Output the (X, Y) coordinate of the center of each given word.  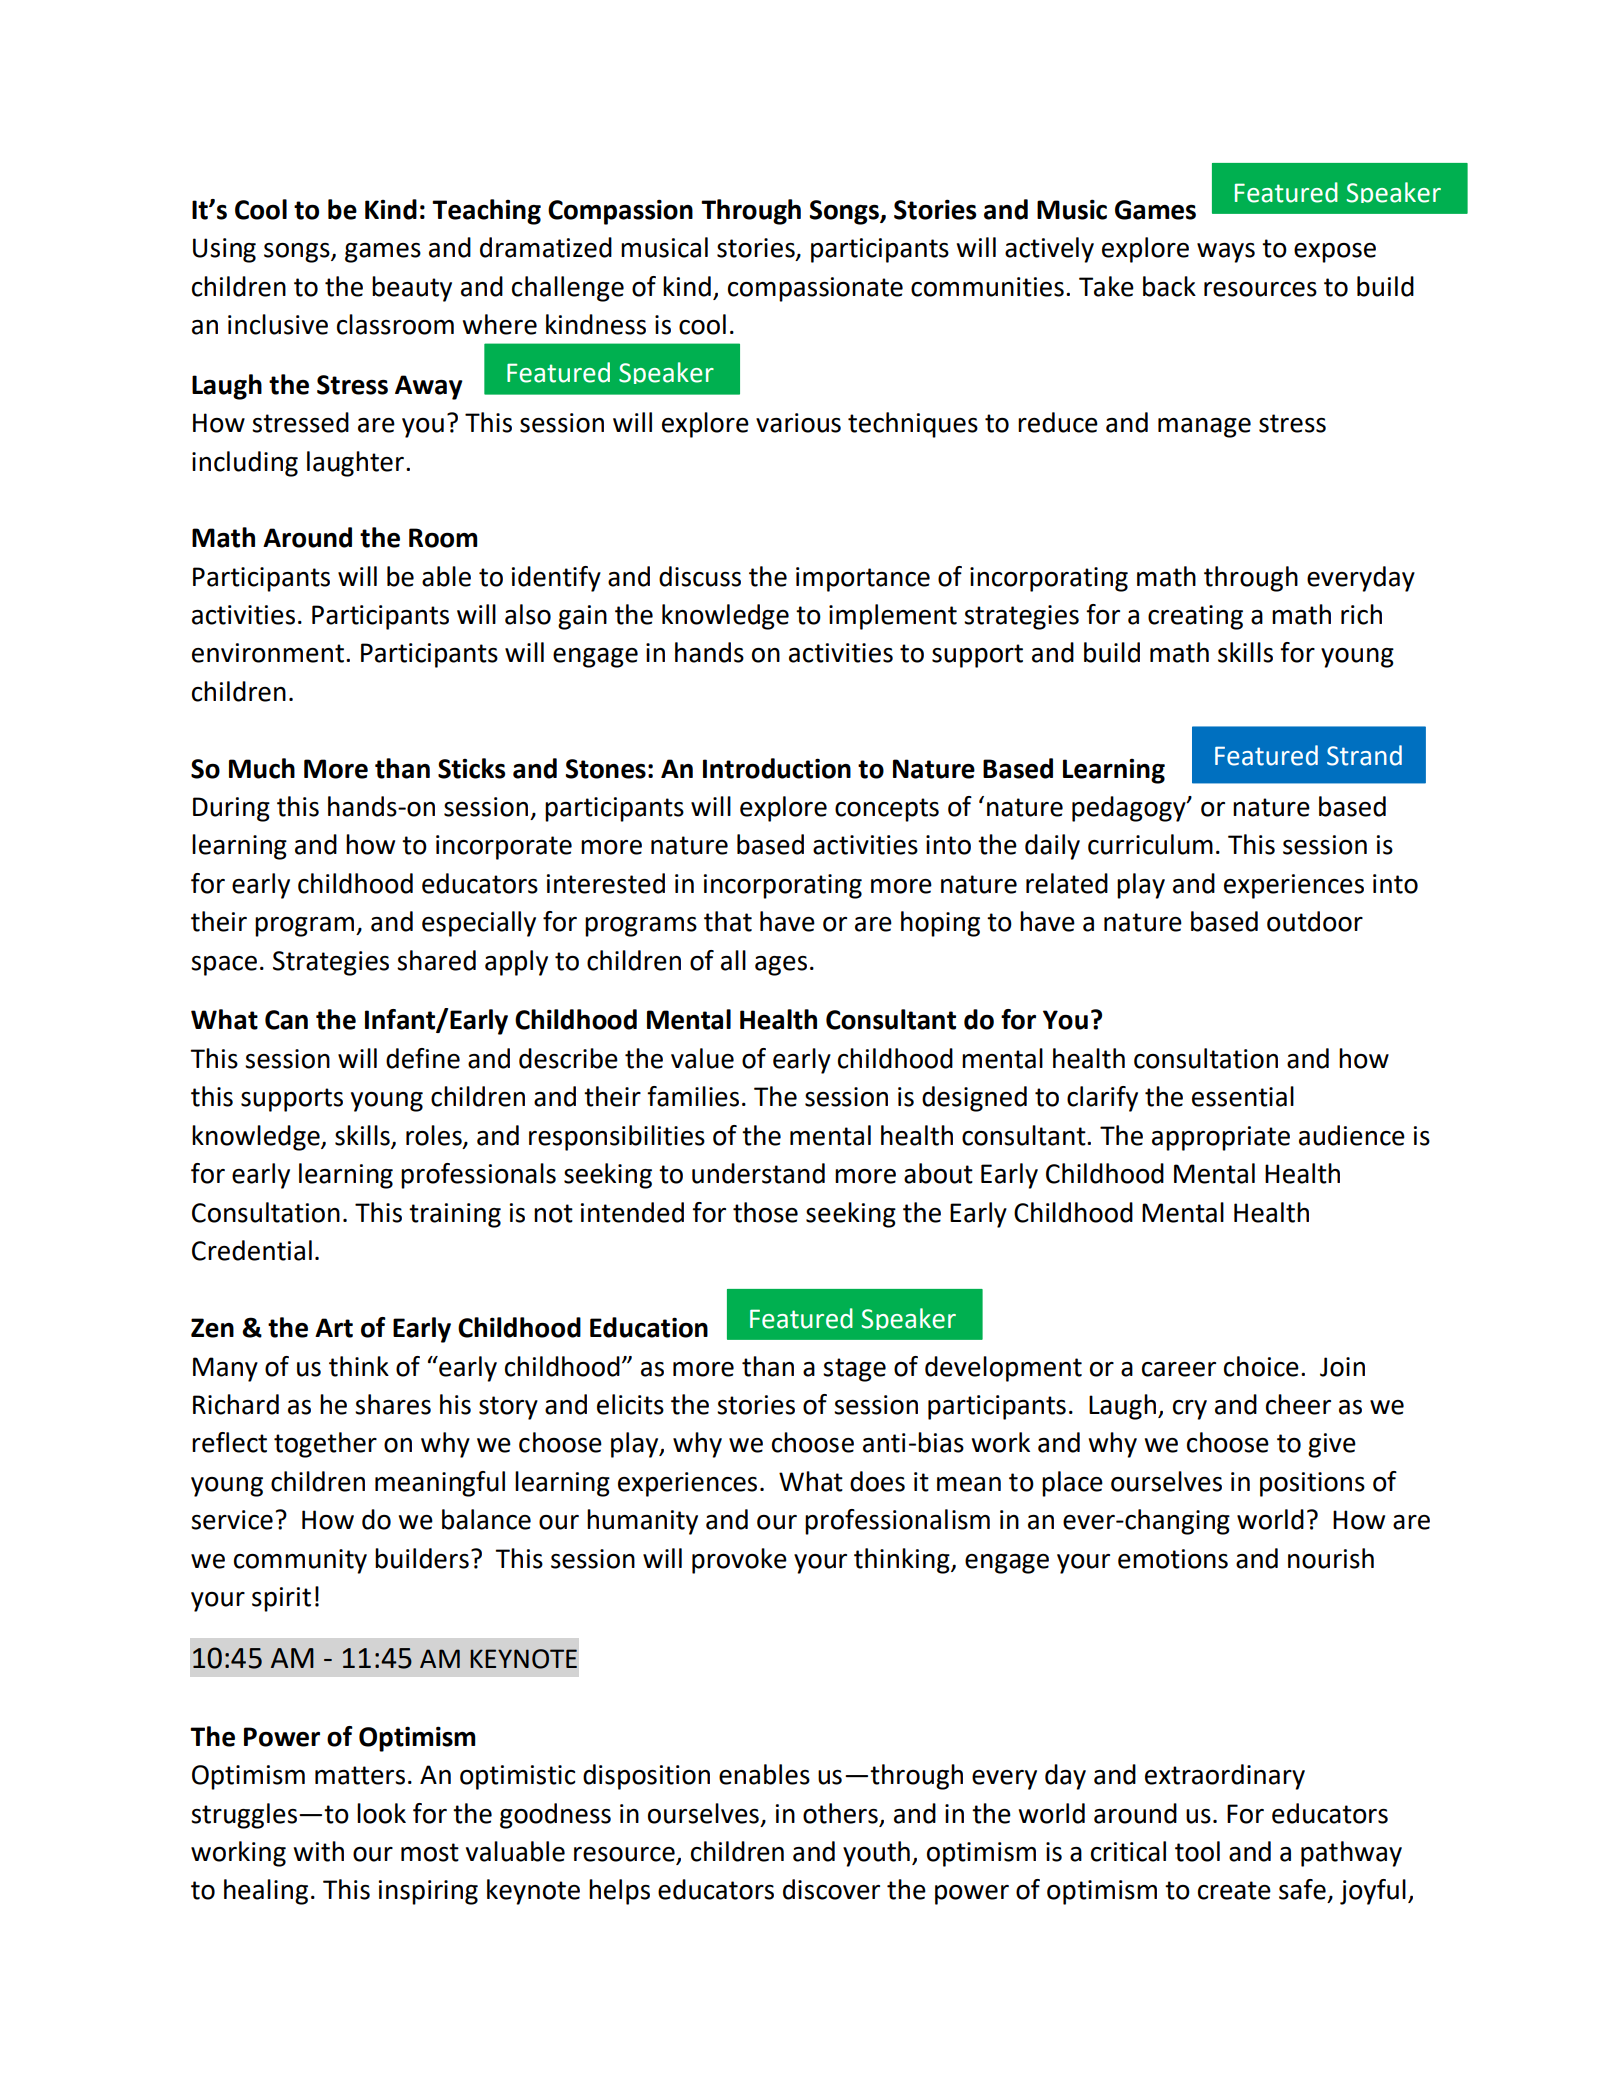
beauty (412, 289)
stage (854, 1370)
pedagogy (1130, 809)
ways (1226, 253)
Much (262, 768)
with (319, 1851)
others (841, 1814)
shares (393, 1404)
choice (1261, 1366)
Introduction (777, 768)
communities (987, 287)
